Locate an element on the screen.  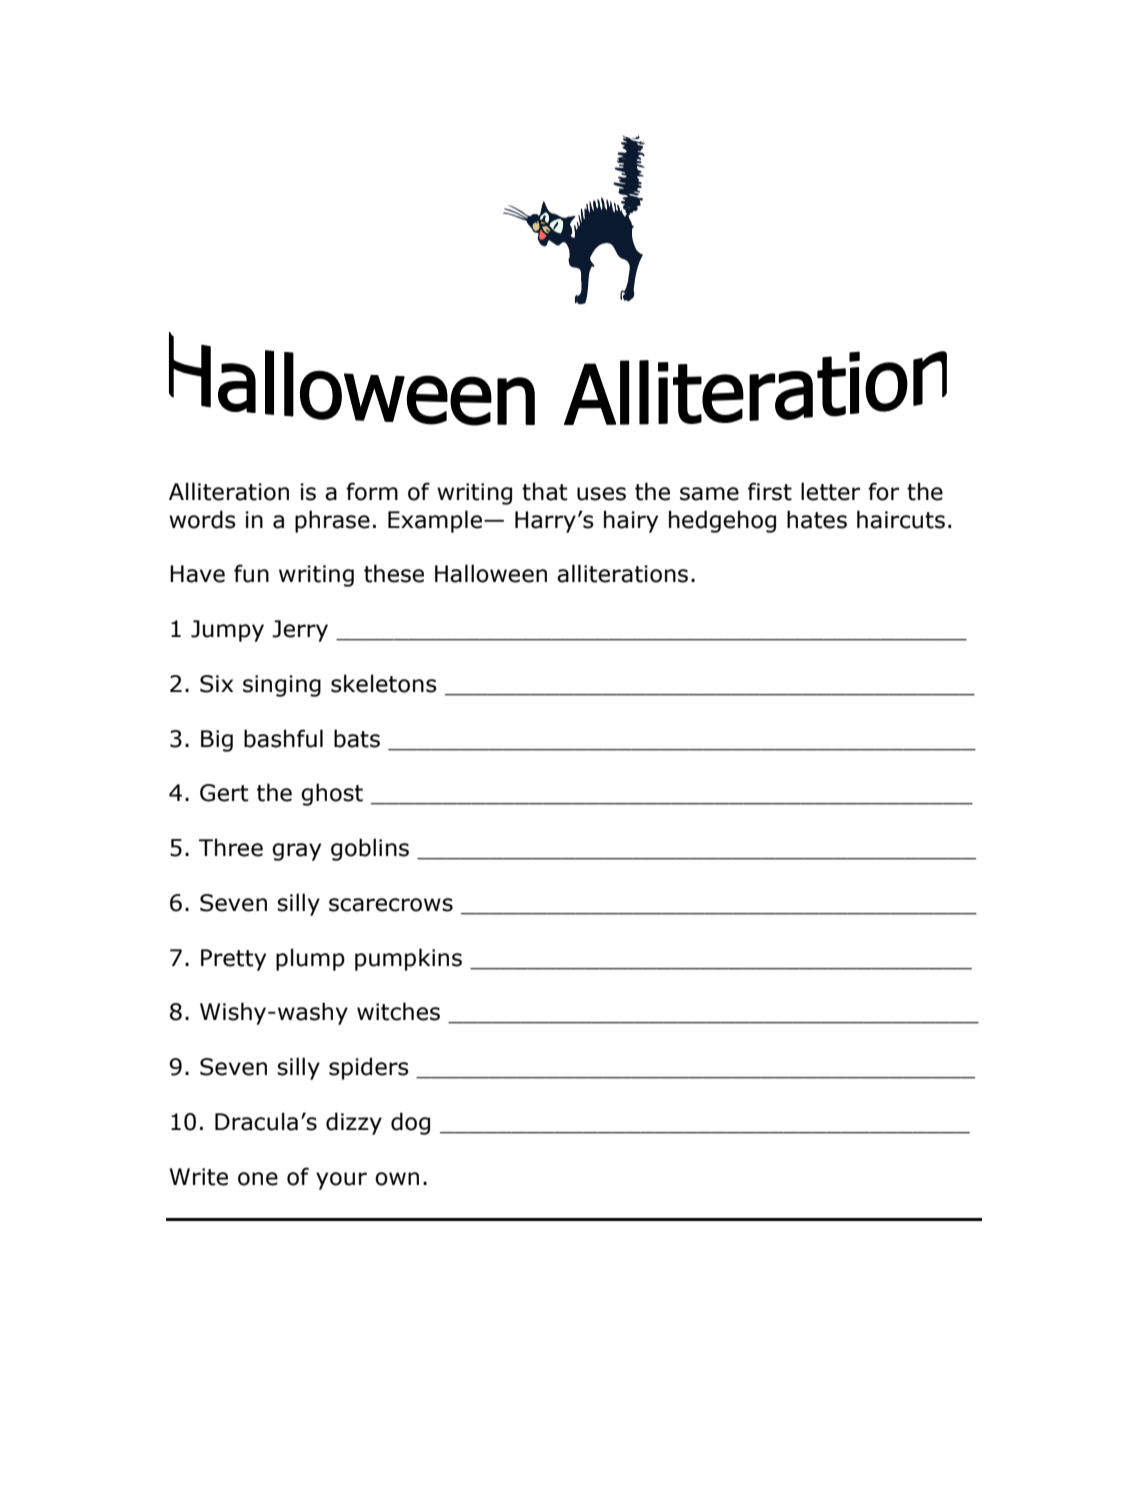
own is located at coordinates (397, 1179).
